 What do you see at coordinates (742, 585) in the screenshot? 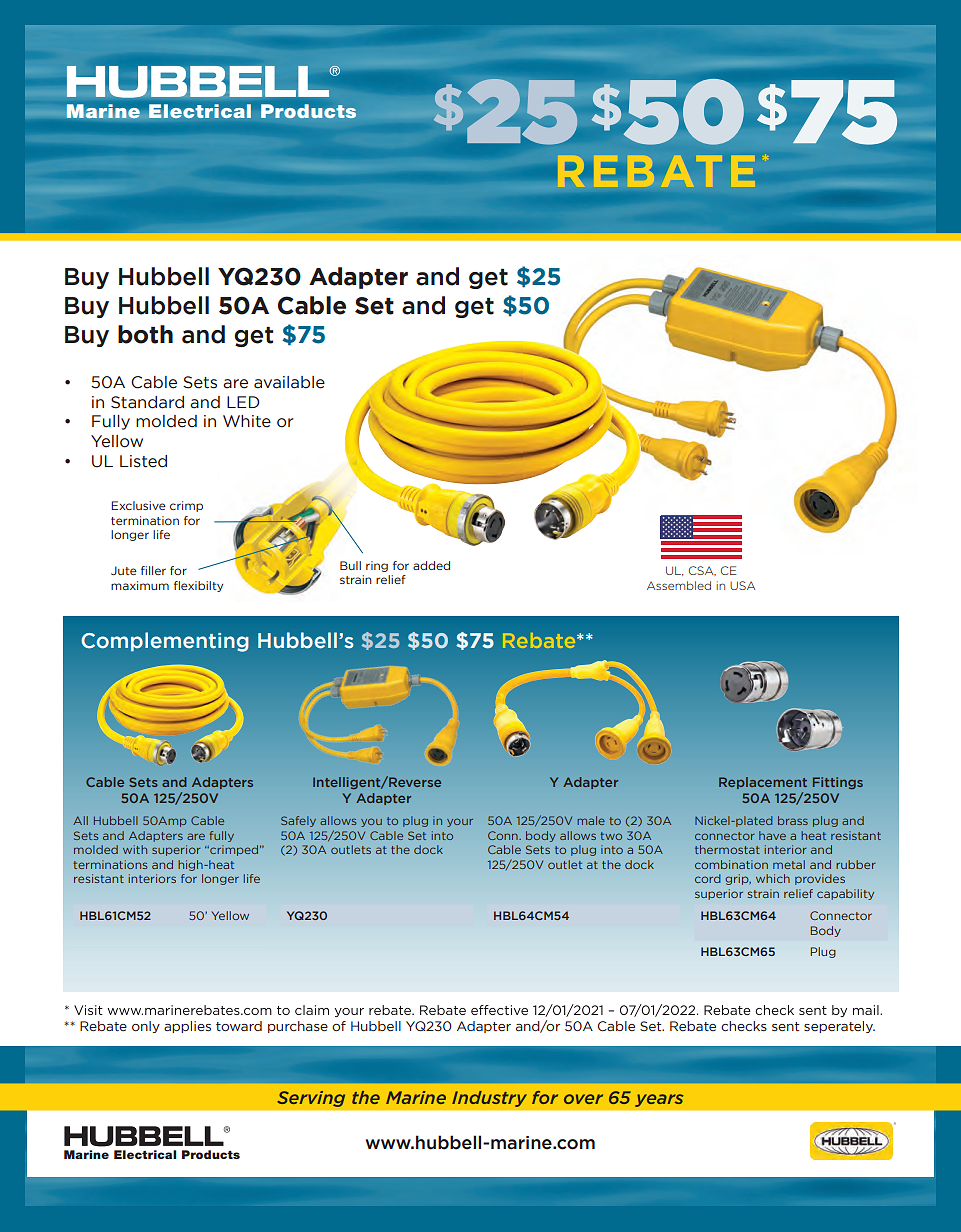
I see `USA` at bounding box center [742, 585].
